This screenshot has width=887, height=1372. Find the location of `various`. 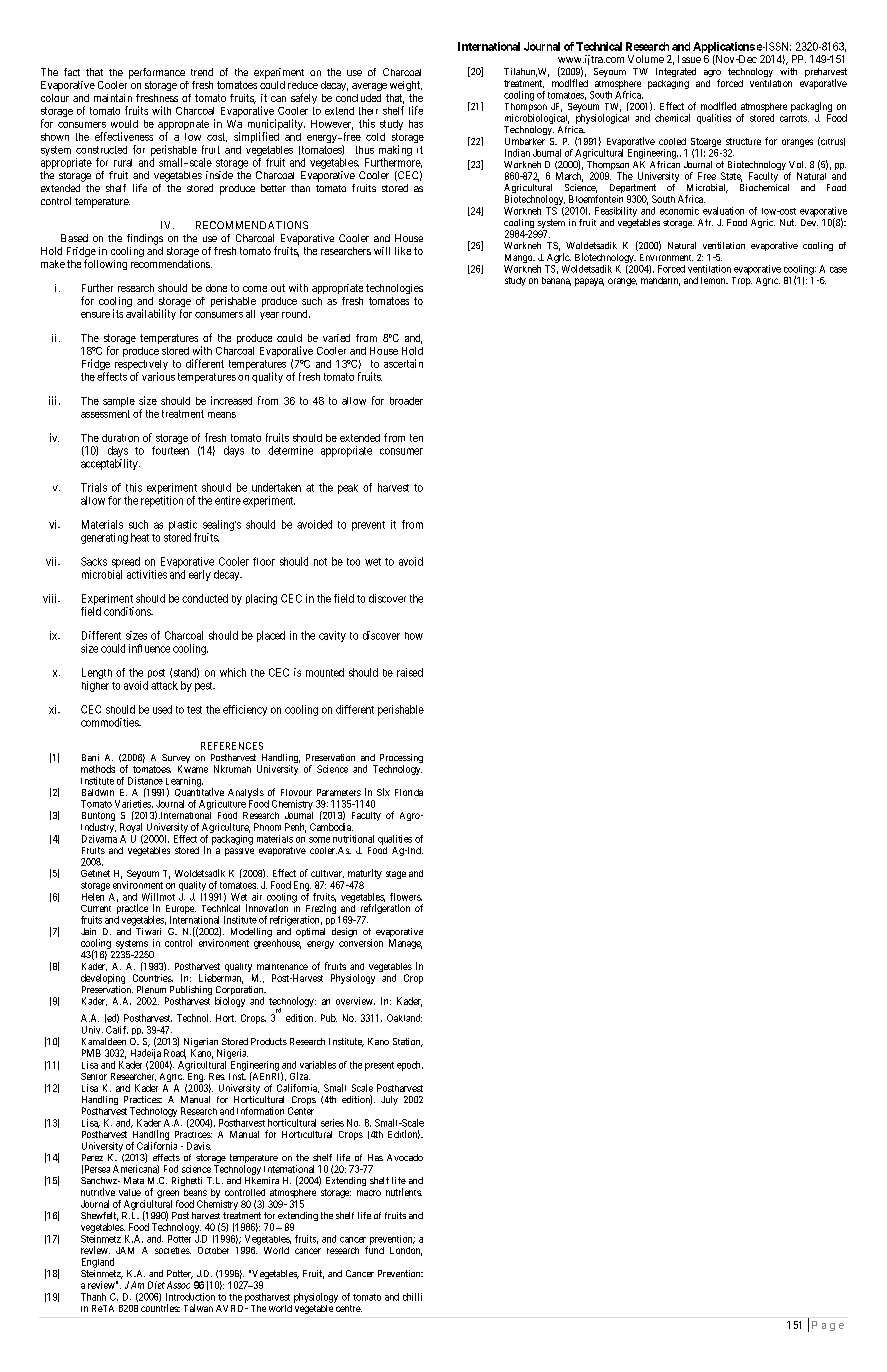

various is located at coordinates (158, 376).
